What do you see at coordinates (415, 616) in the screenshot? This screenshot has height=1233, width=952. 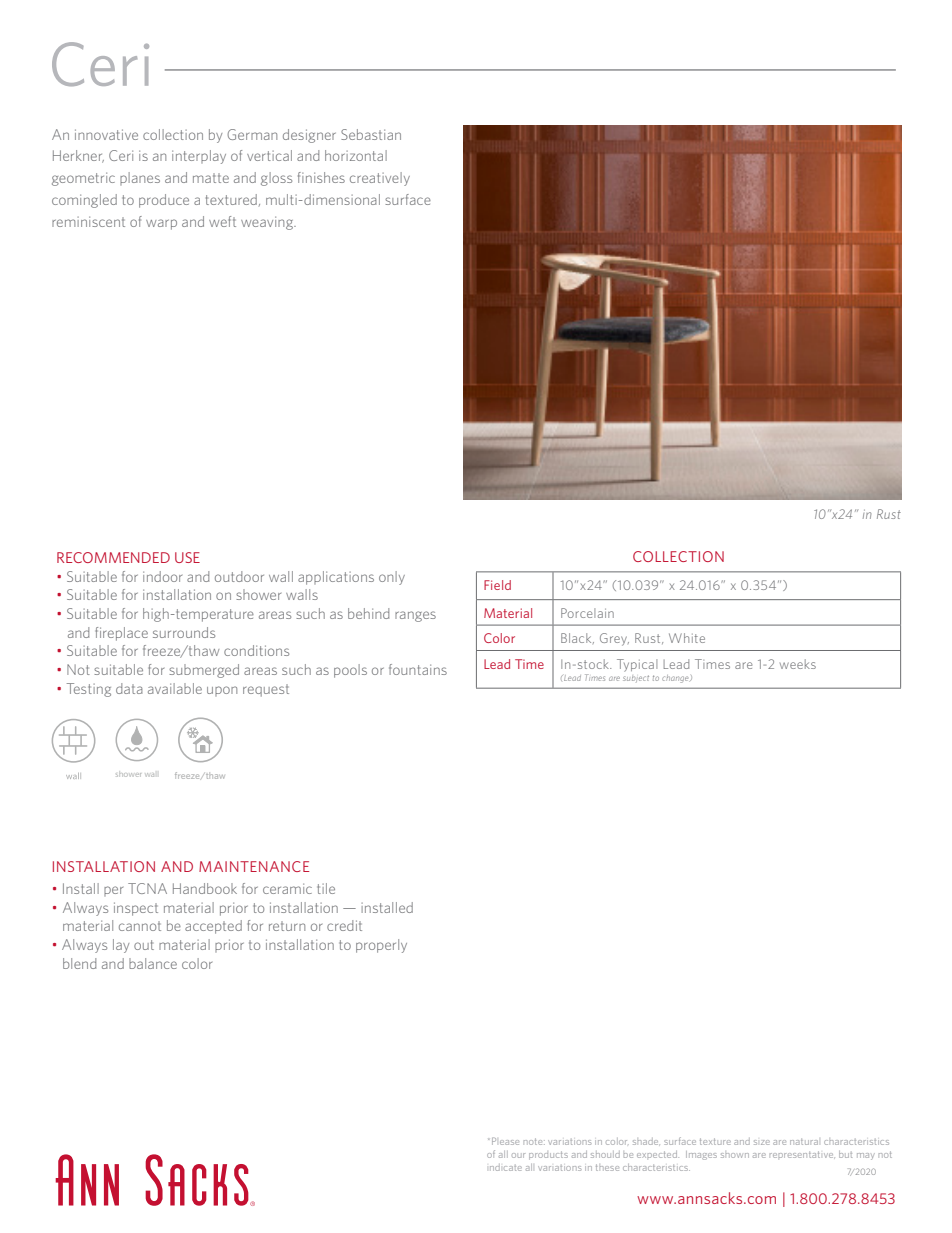 I see `ranges` at bounding box center [415, 616].
